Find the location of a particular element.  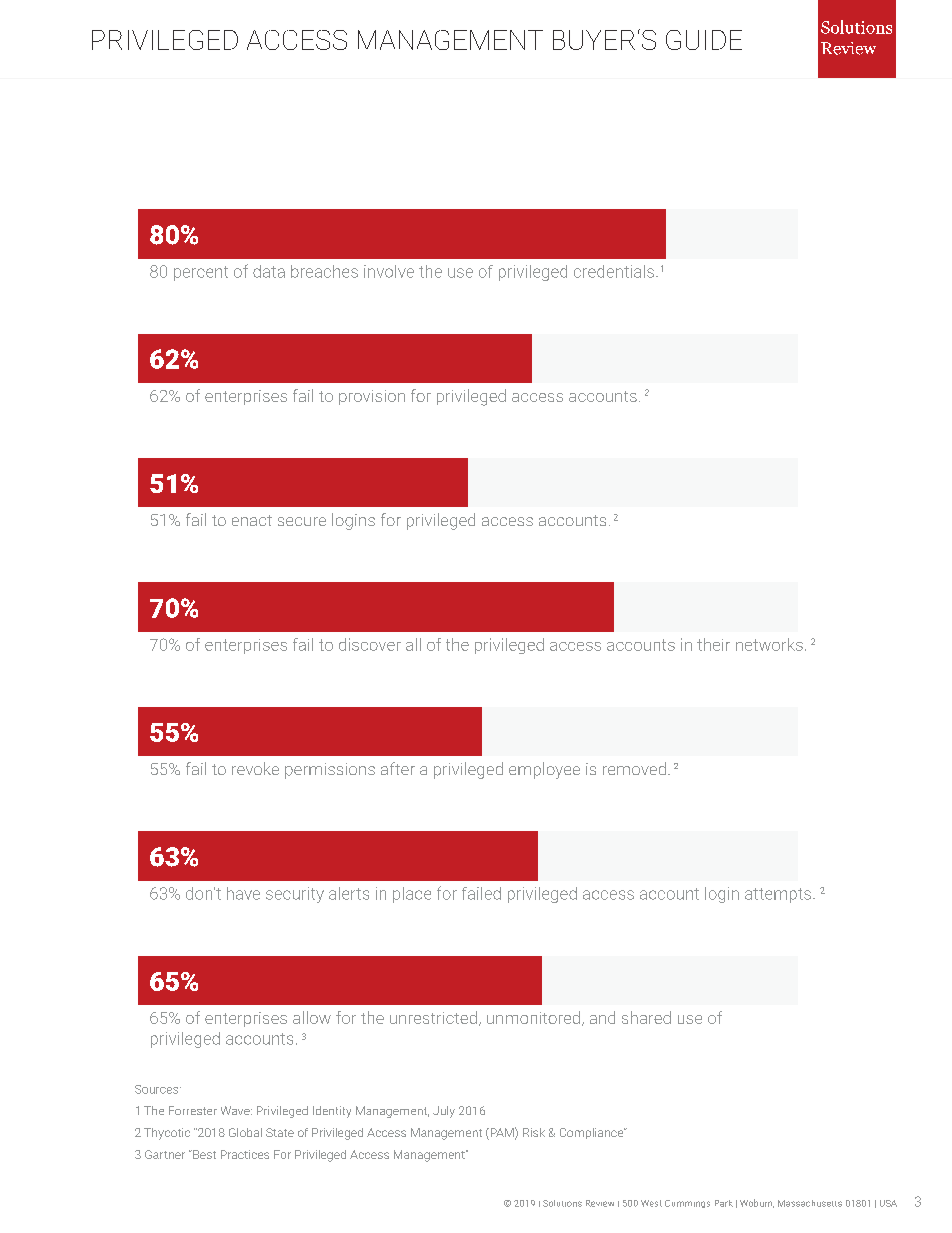

GUIDE is located at coordinates (704, 40).
